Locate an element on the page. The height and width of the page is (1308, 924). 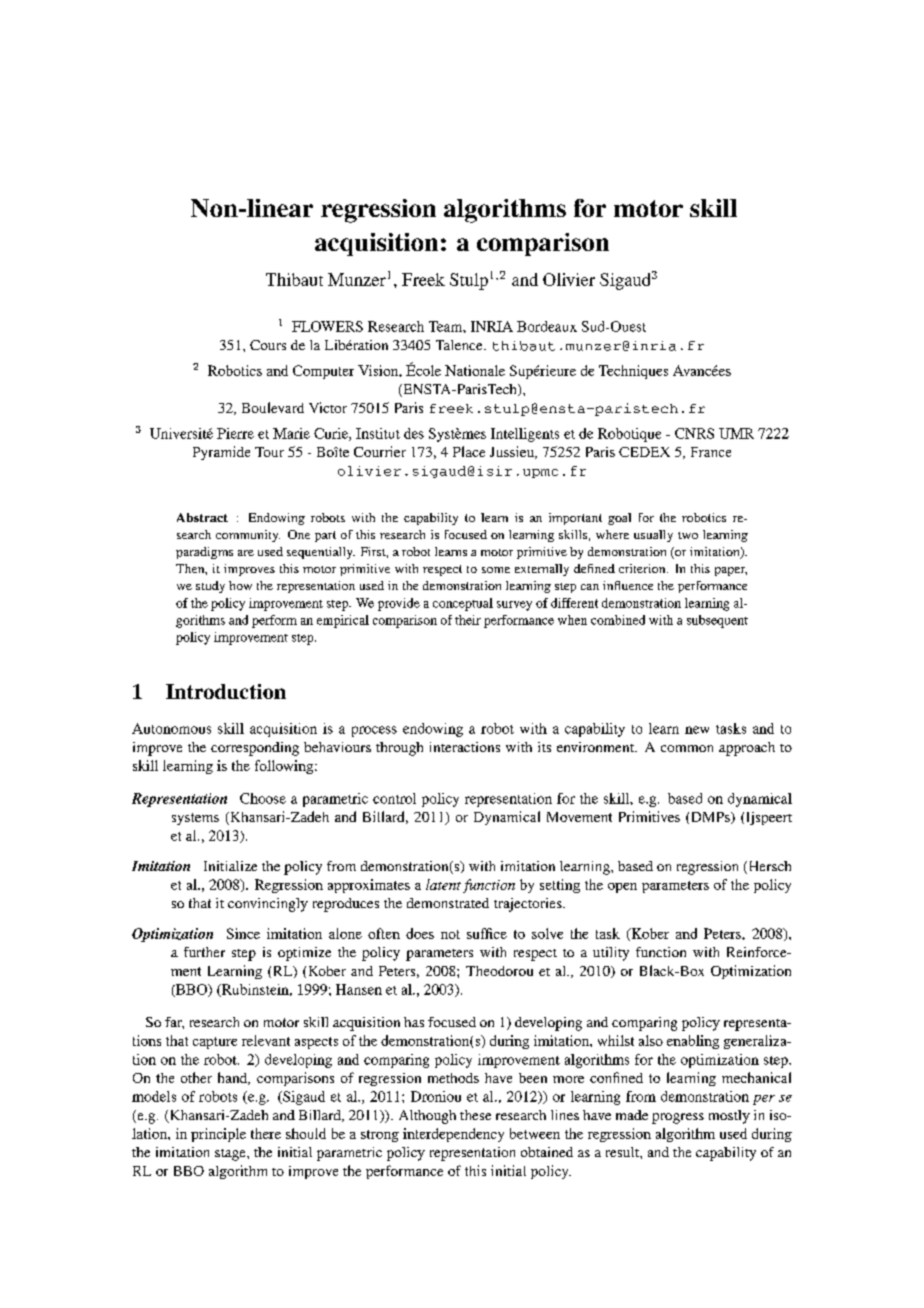
common is located at coordinates (687, 748).
